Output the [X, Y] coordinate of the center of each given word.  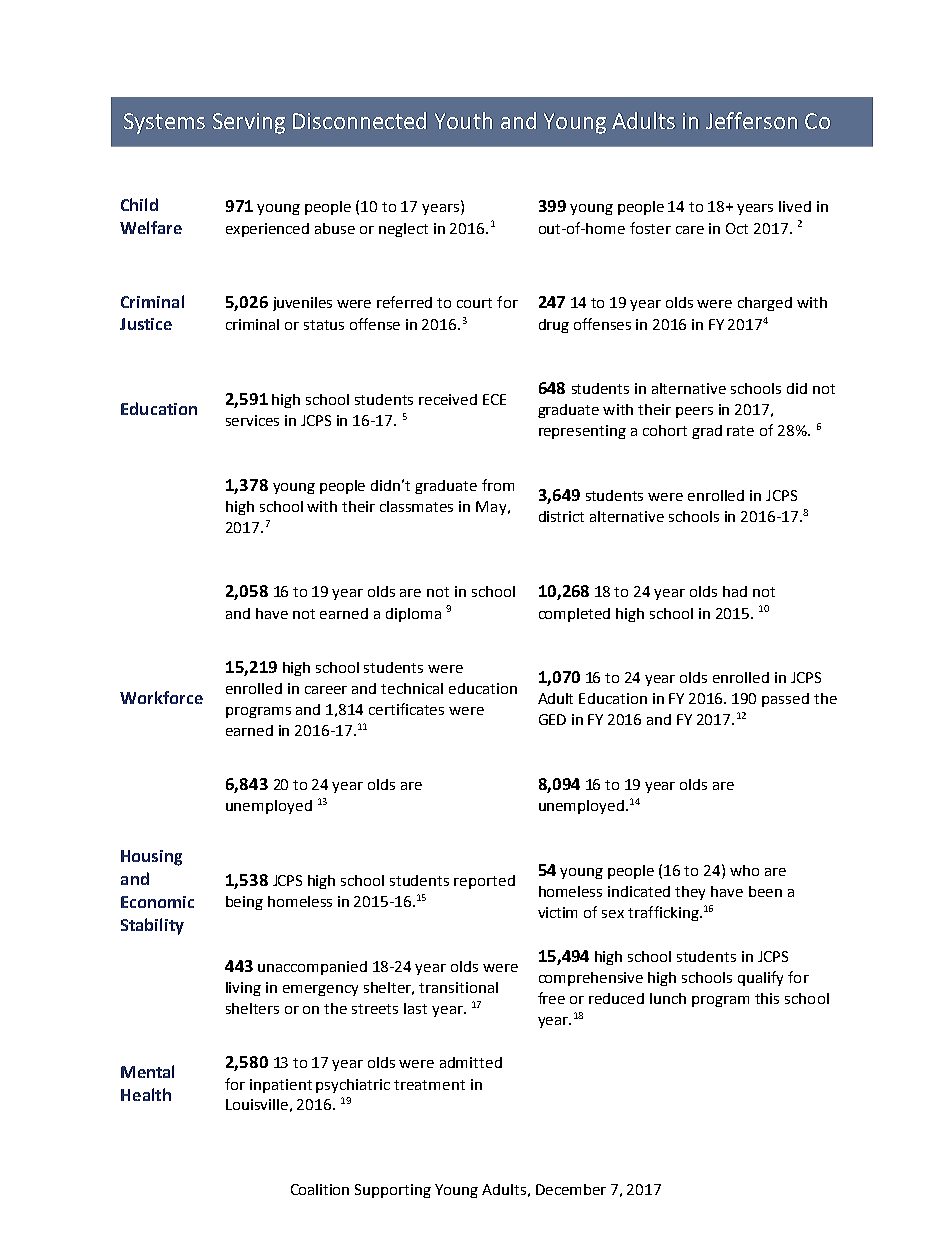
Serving [249, 123]
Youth [463, 120]
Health [146, 1094]
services [252, 420]
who [744, 870]
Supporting [393, 1191]
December [571, 1189]
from [498, 485]
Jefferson [751, 120]
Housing [151, 858]
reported [484, 882]
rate [740, 431]
